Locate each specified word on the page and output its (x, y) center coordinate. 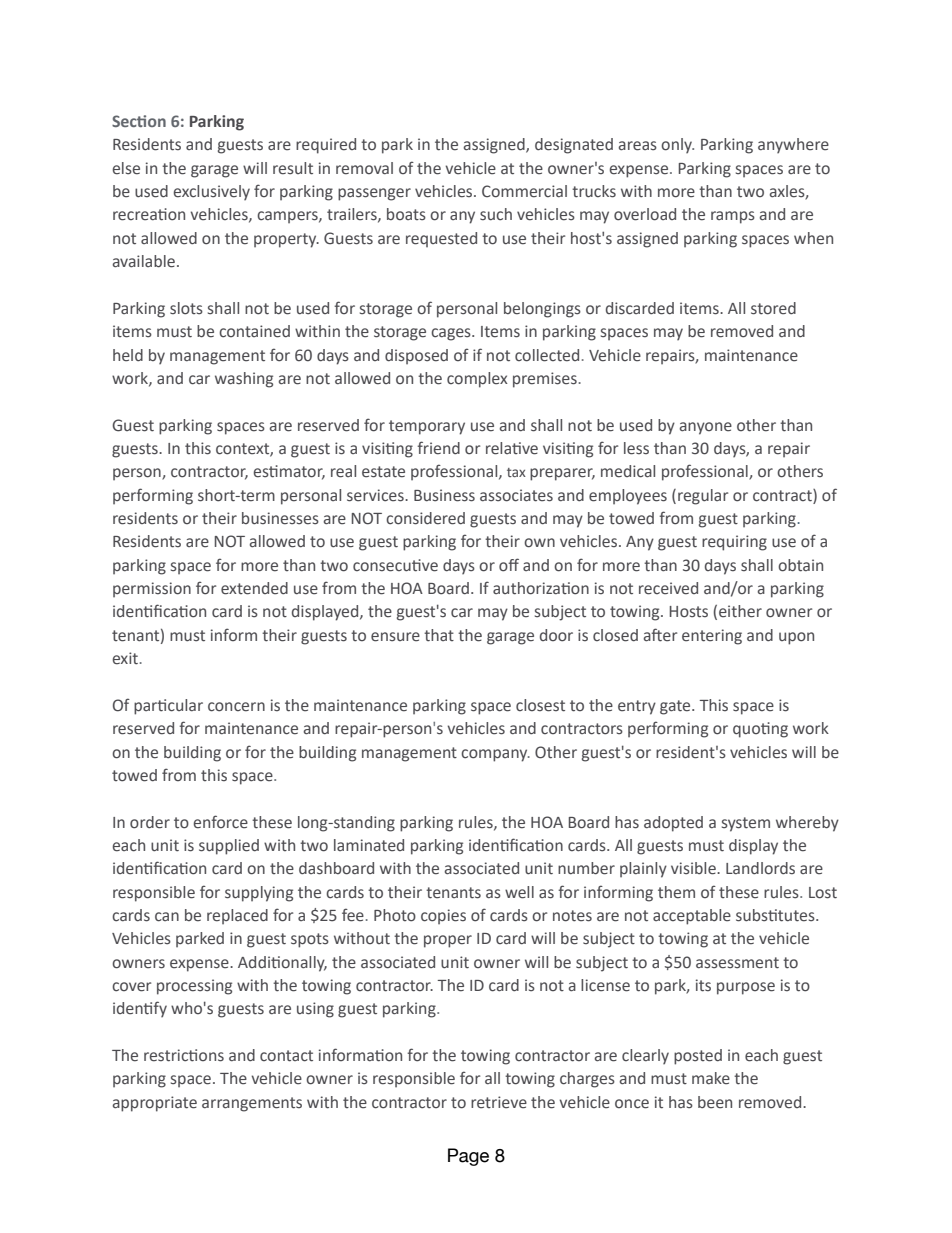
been (715, 1102)
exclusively (212, 192)
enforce (221, 822)
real (343, 471)
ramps (733, 217)
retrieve (499, 1102)
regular (703, 497)
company (495, 755)
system (746, 824)
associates (516, 495)
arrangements (252, 1104)
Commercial (524, 191)
